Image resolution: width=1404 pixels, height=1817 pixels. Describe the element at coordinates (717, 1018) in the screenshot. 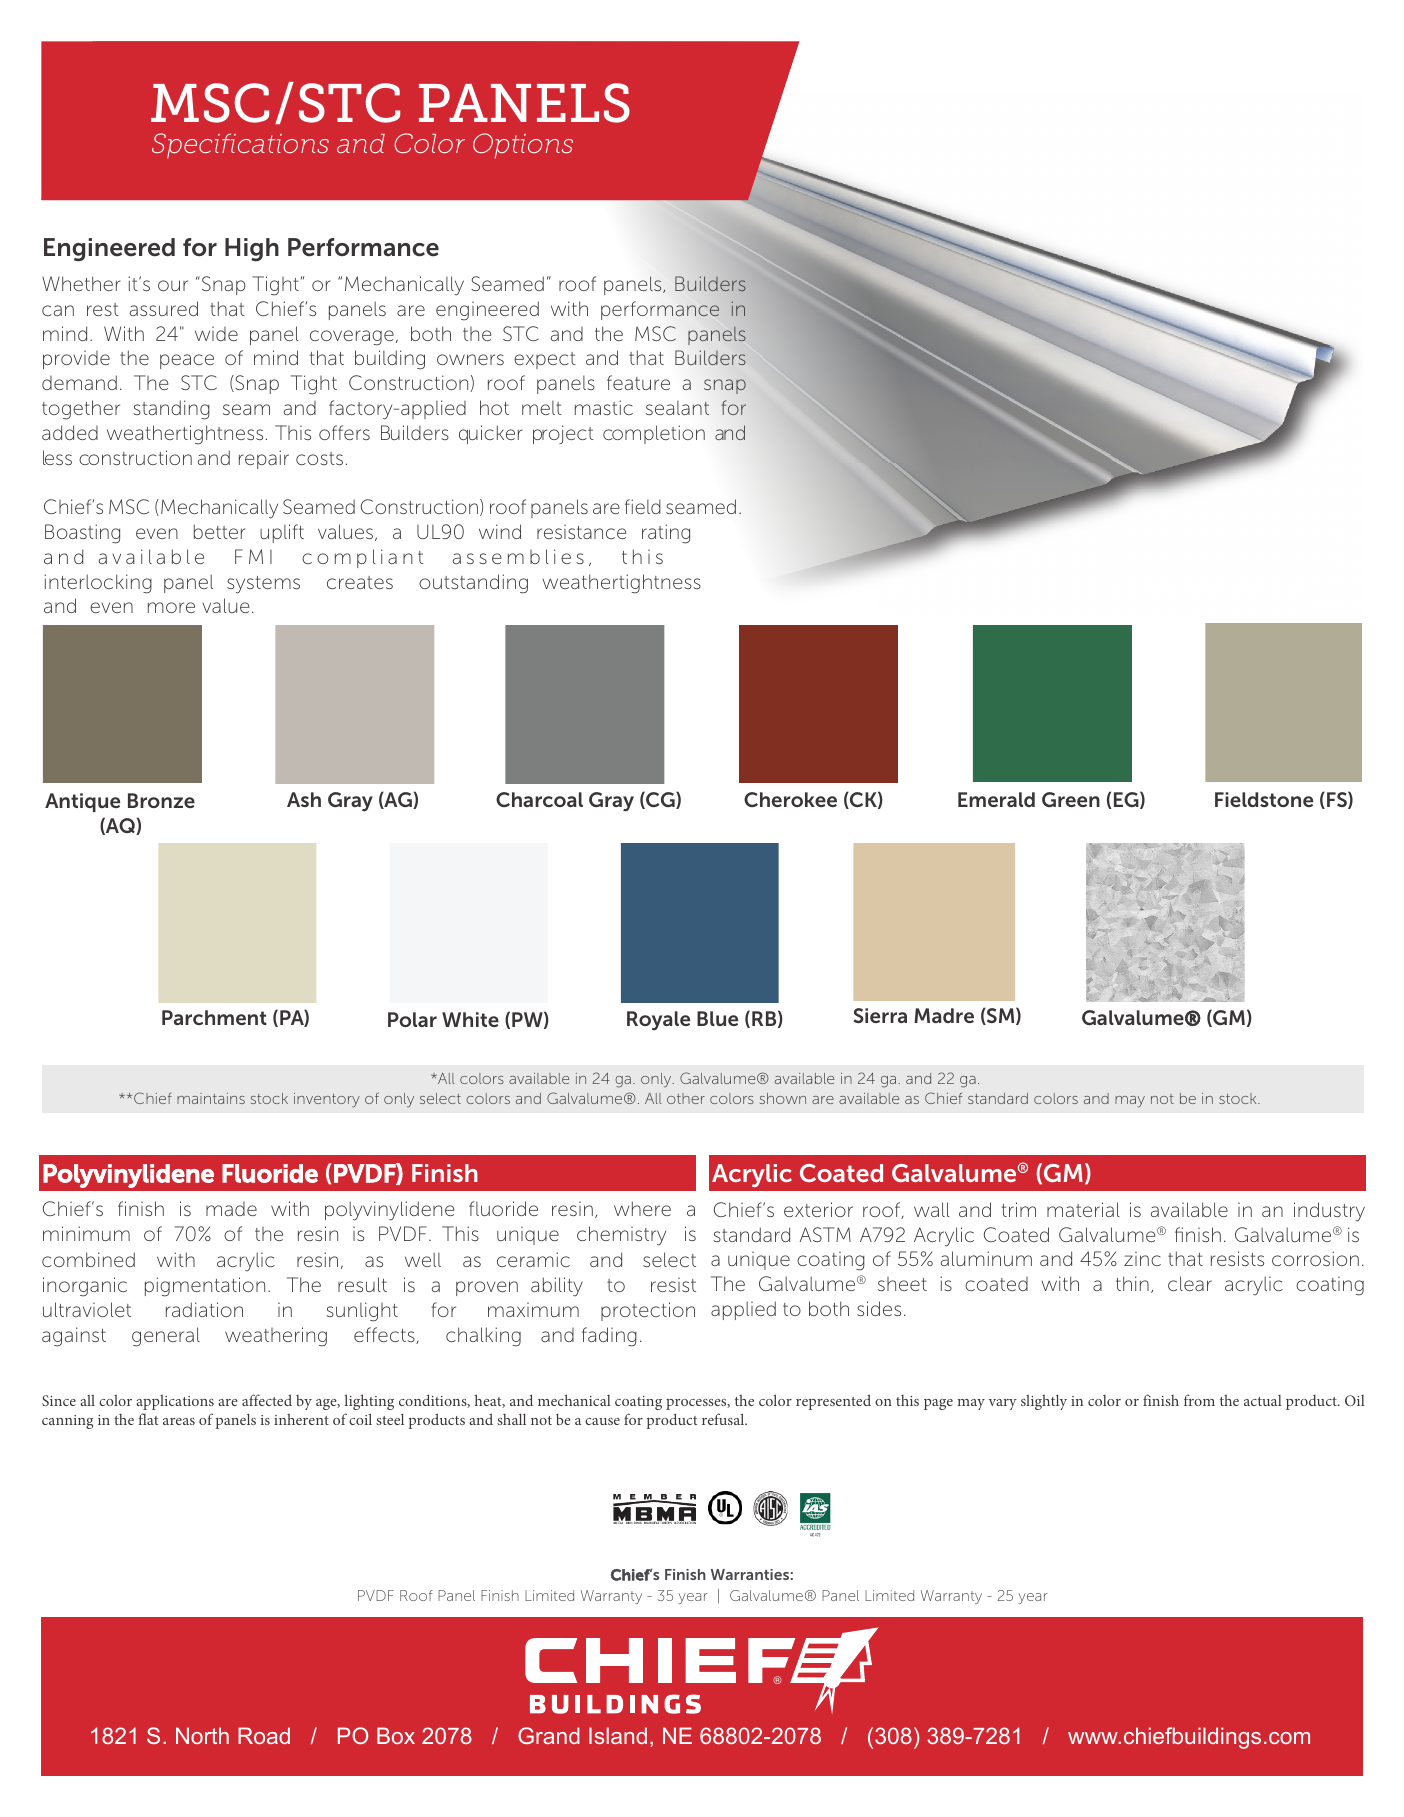

I see `Blue` at that location.
